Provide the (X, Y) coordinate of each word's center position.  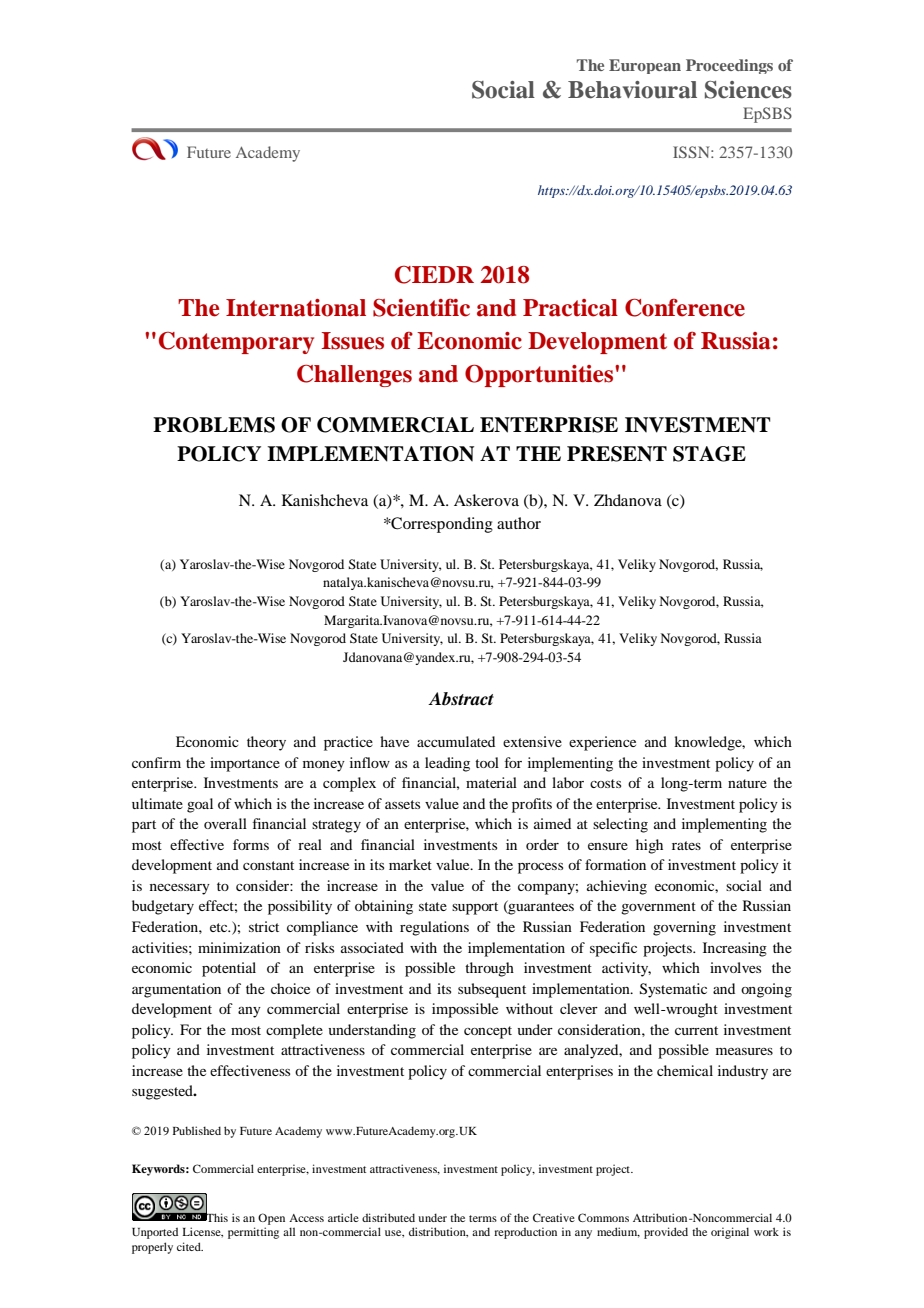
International (296, 308)
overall (225, 823)
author (519, 523)
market (410, 864)
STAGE (709, 454)
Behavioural (632, 90)
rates (686, 845)
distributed (388, 1217)
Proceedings (729, 66)
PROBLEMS (214, 425)
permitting (253, 1233)
